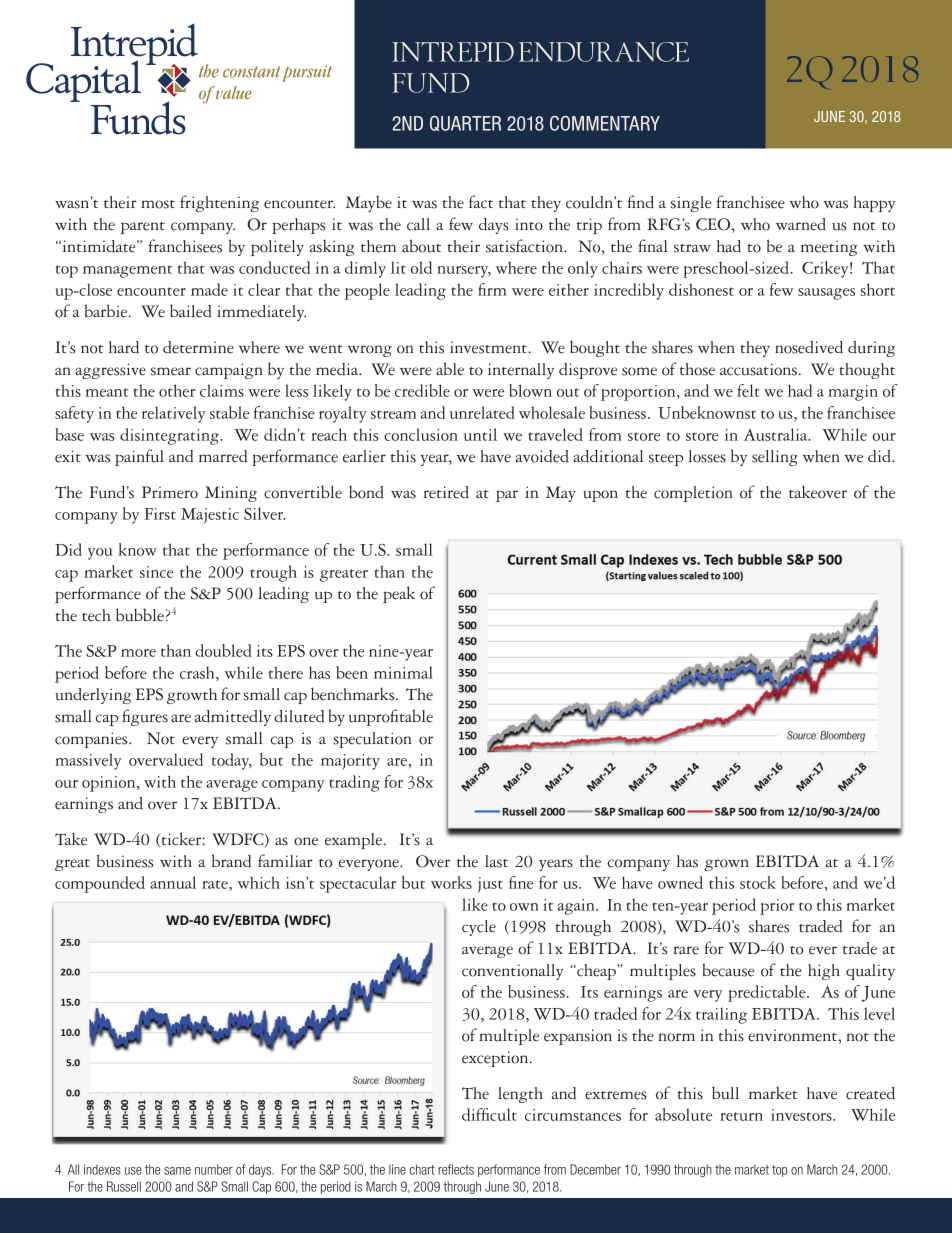 The image size is (952, 1233). What do you see at coordinates (446, 492) in the screenshot?
I see `retired` at bounding box center [446, 492].
